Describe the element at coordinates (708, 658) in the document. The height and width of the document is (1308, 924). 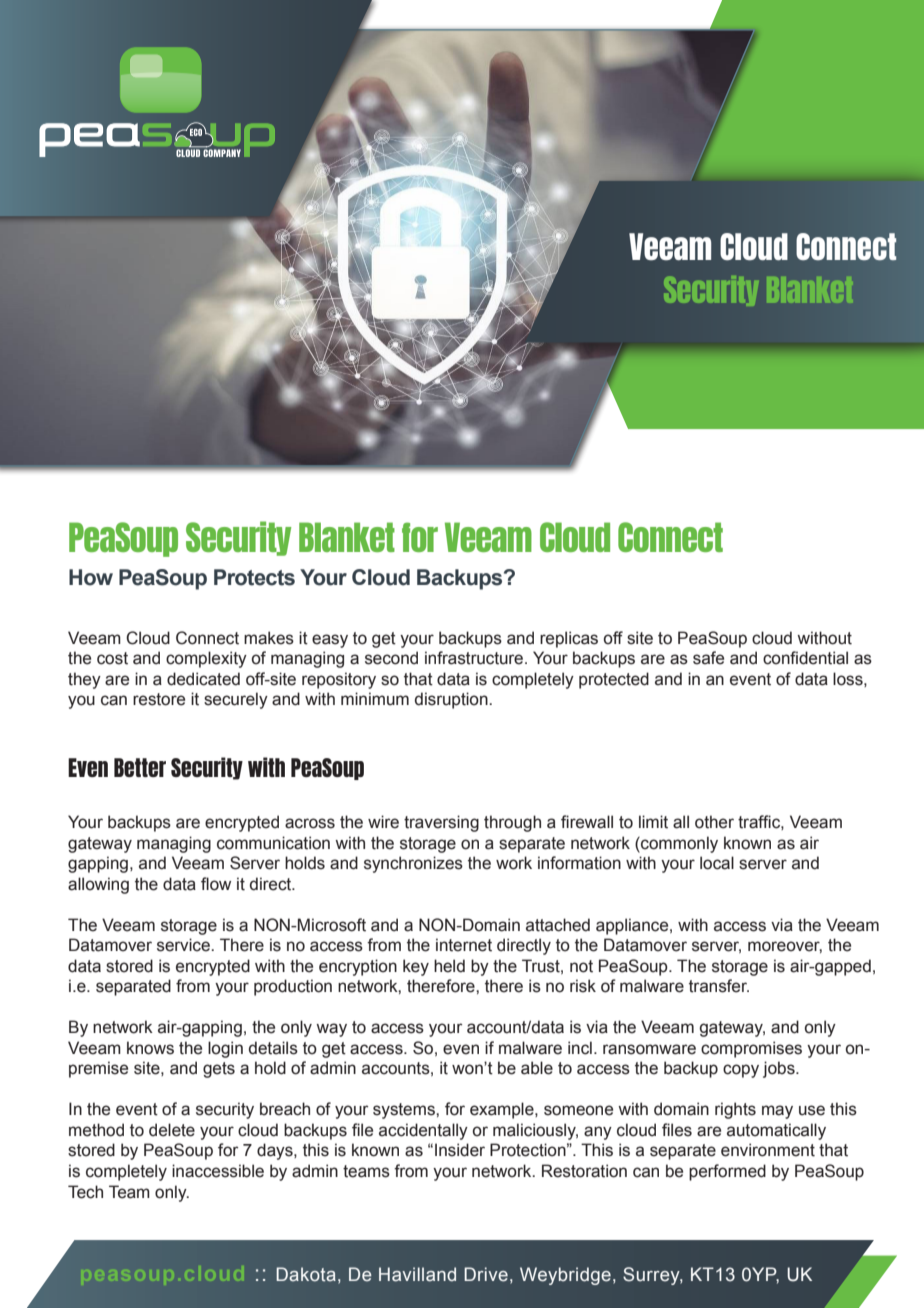
I see `safe` at that location.
